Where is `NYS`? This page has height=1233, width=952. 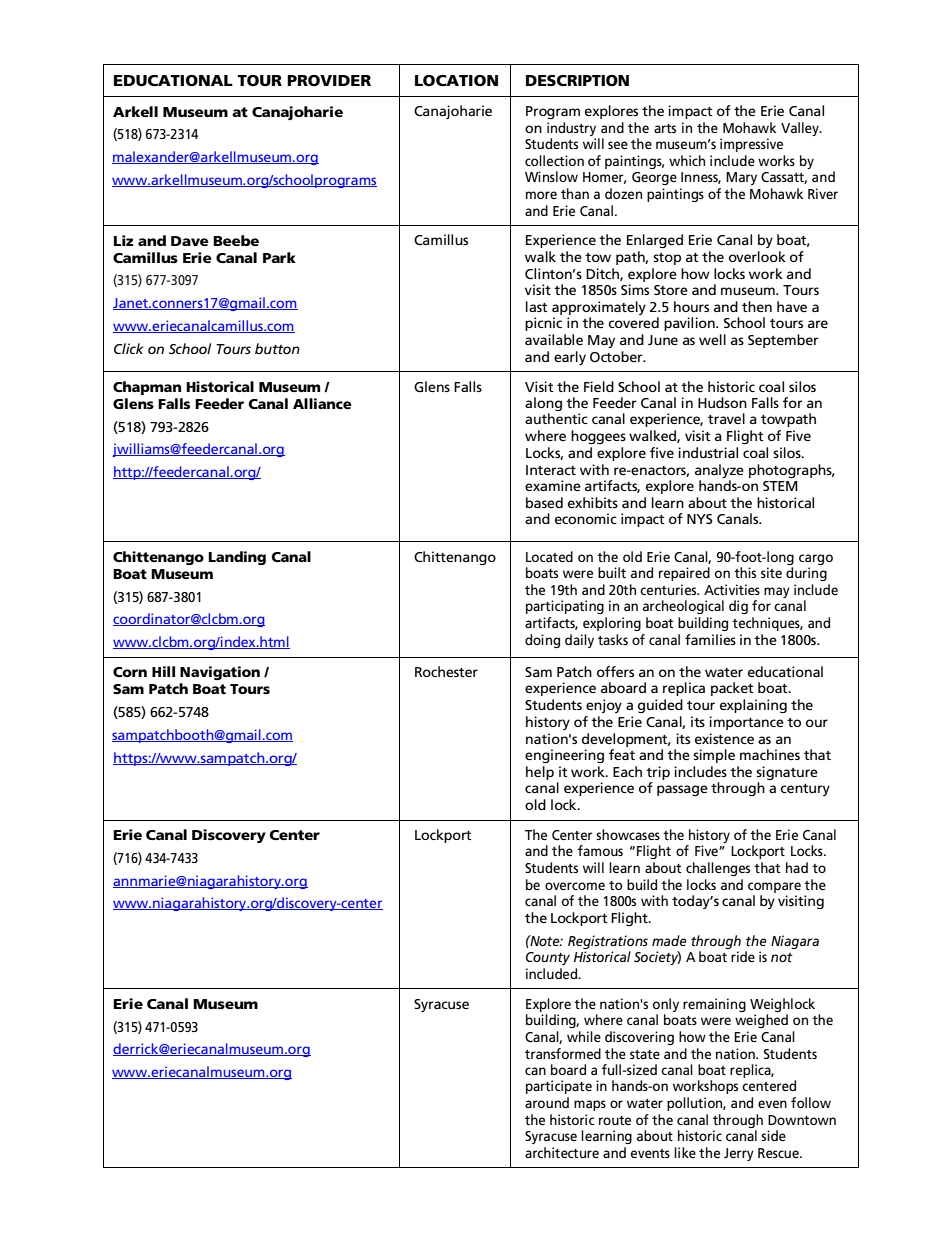 NYS is located at coordinates (699, 519).
